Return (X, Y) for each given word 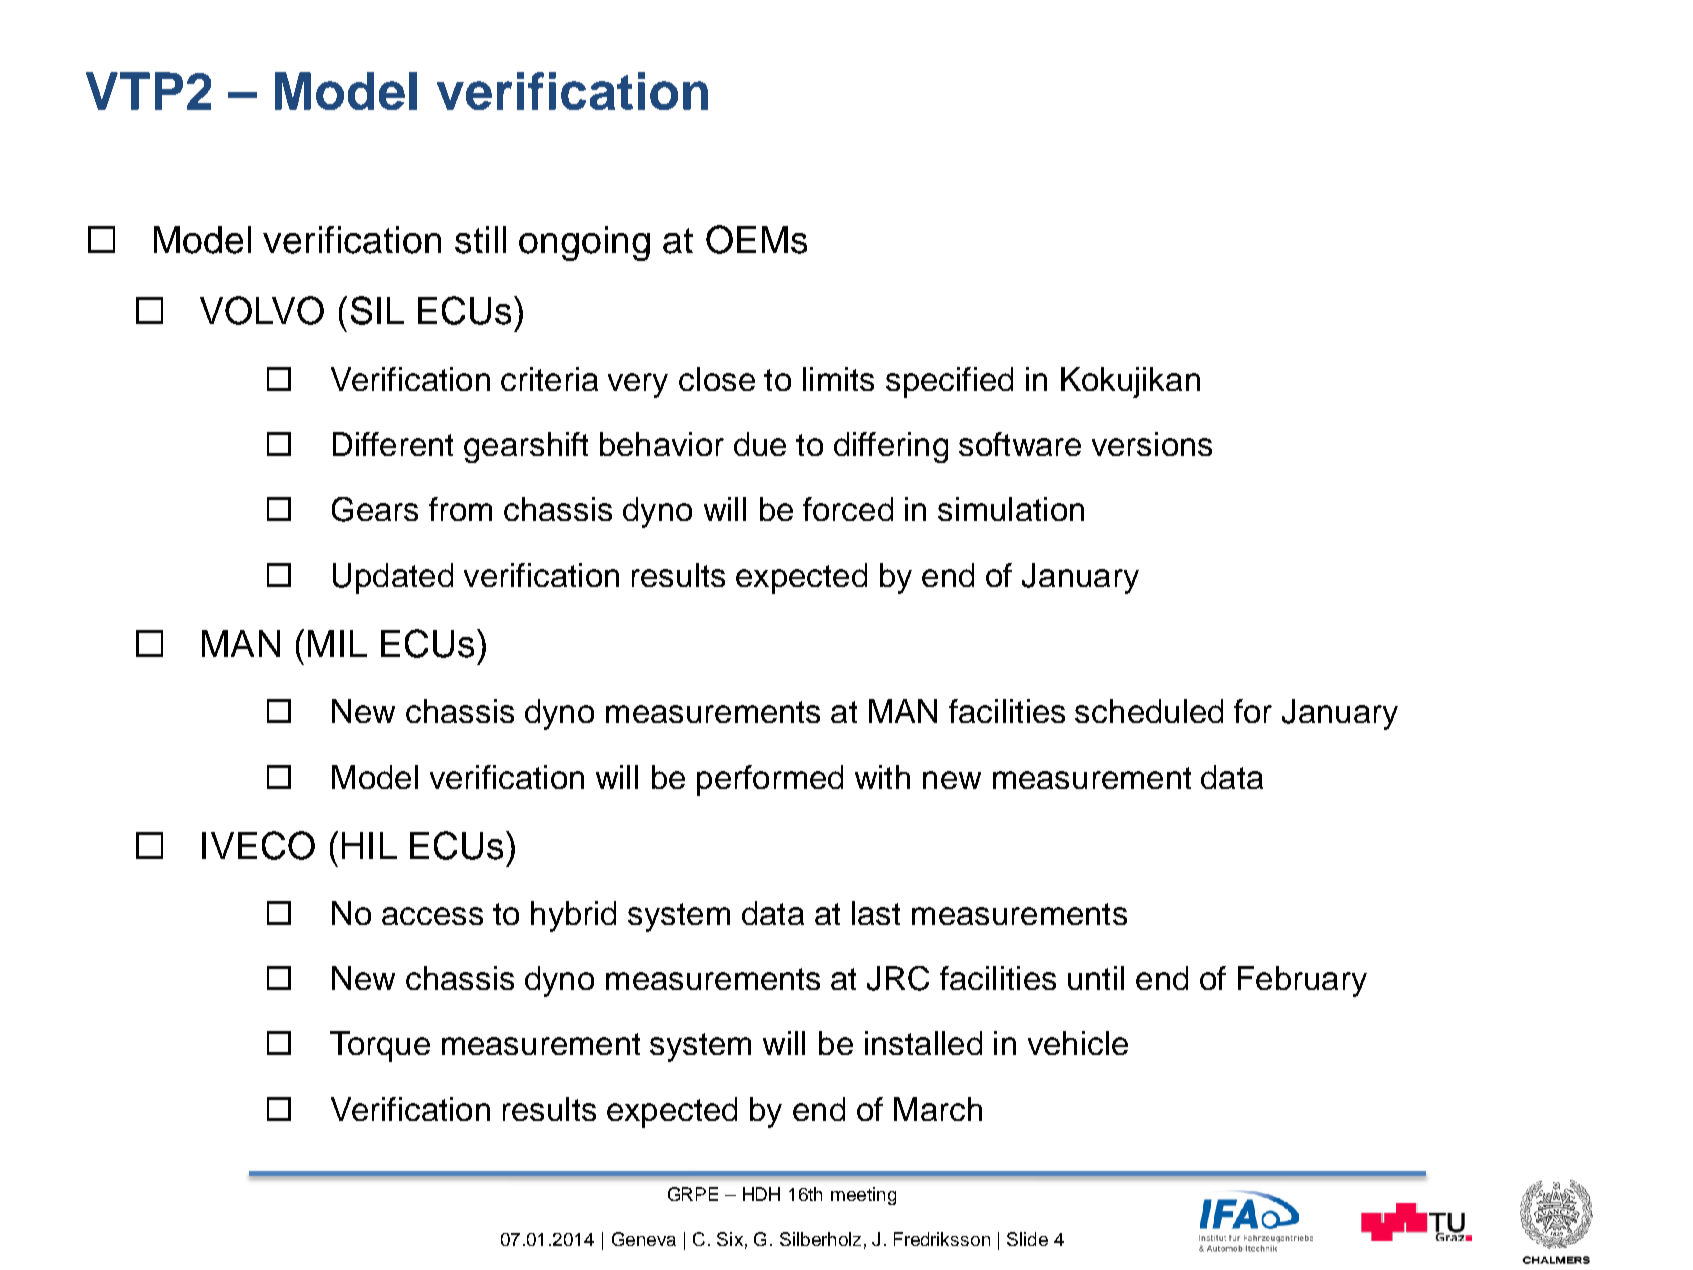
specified (949, 382)
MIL (337, 643)
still (480, 240)
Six (730, 1239)
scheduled (1149, 711)
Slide (1027, 1239)
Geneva (644, 1239)
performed (770, 780)
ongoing (584, 243)
